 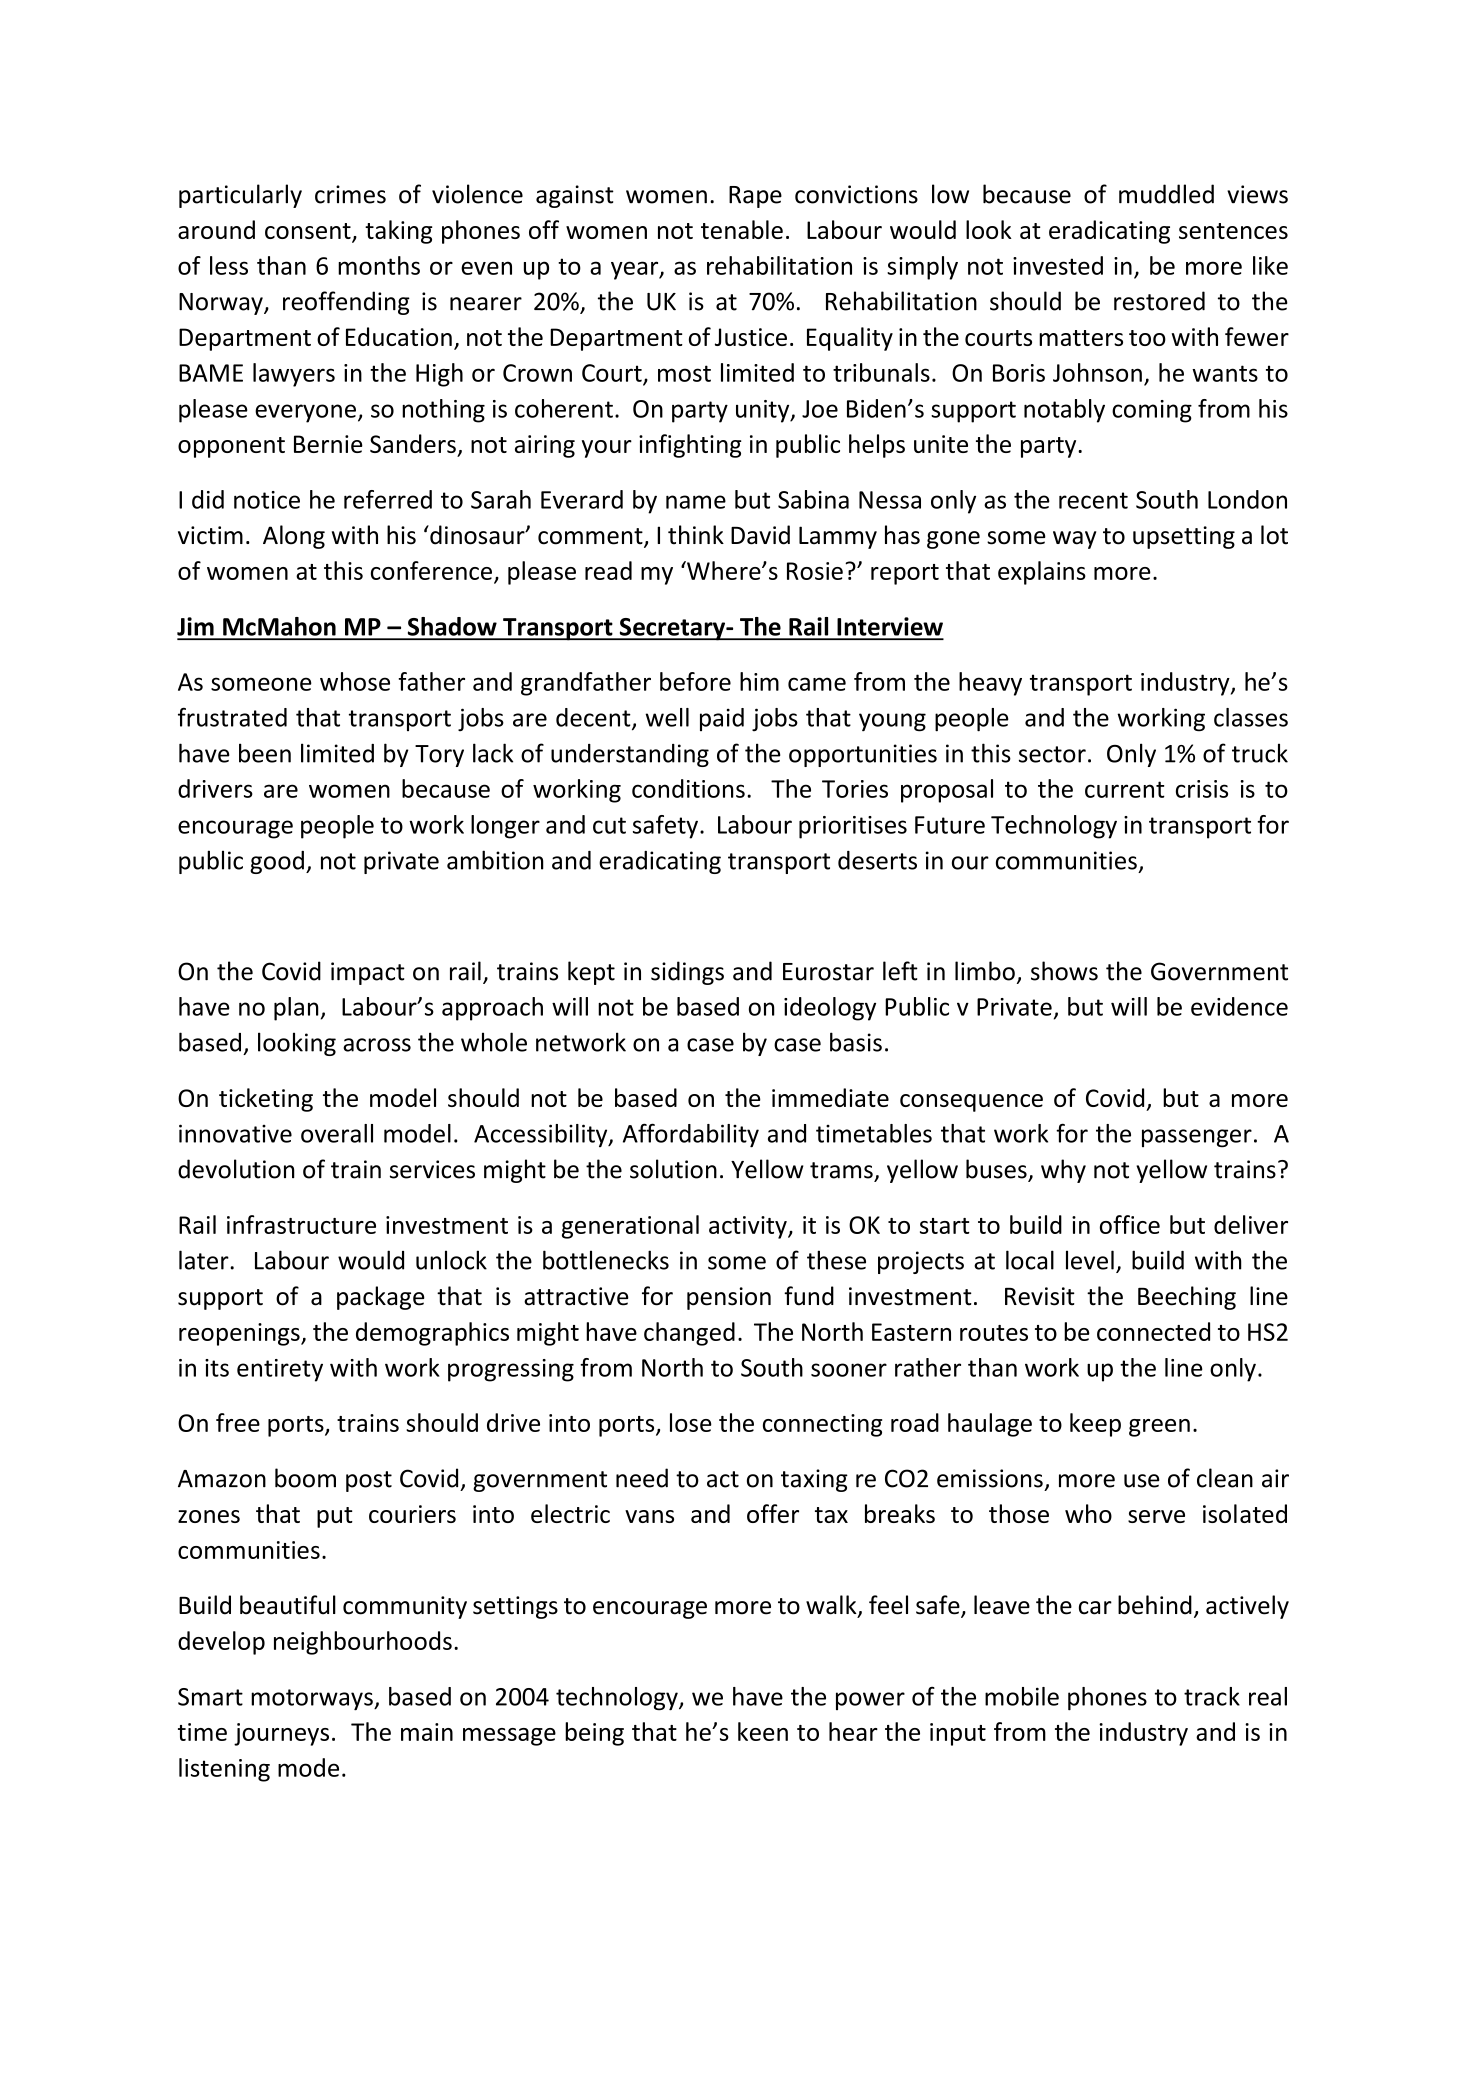 I want to click on shows, so click(x=1064, y=971).
